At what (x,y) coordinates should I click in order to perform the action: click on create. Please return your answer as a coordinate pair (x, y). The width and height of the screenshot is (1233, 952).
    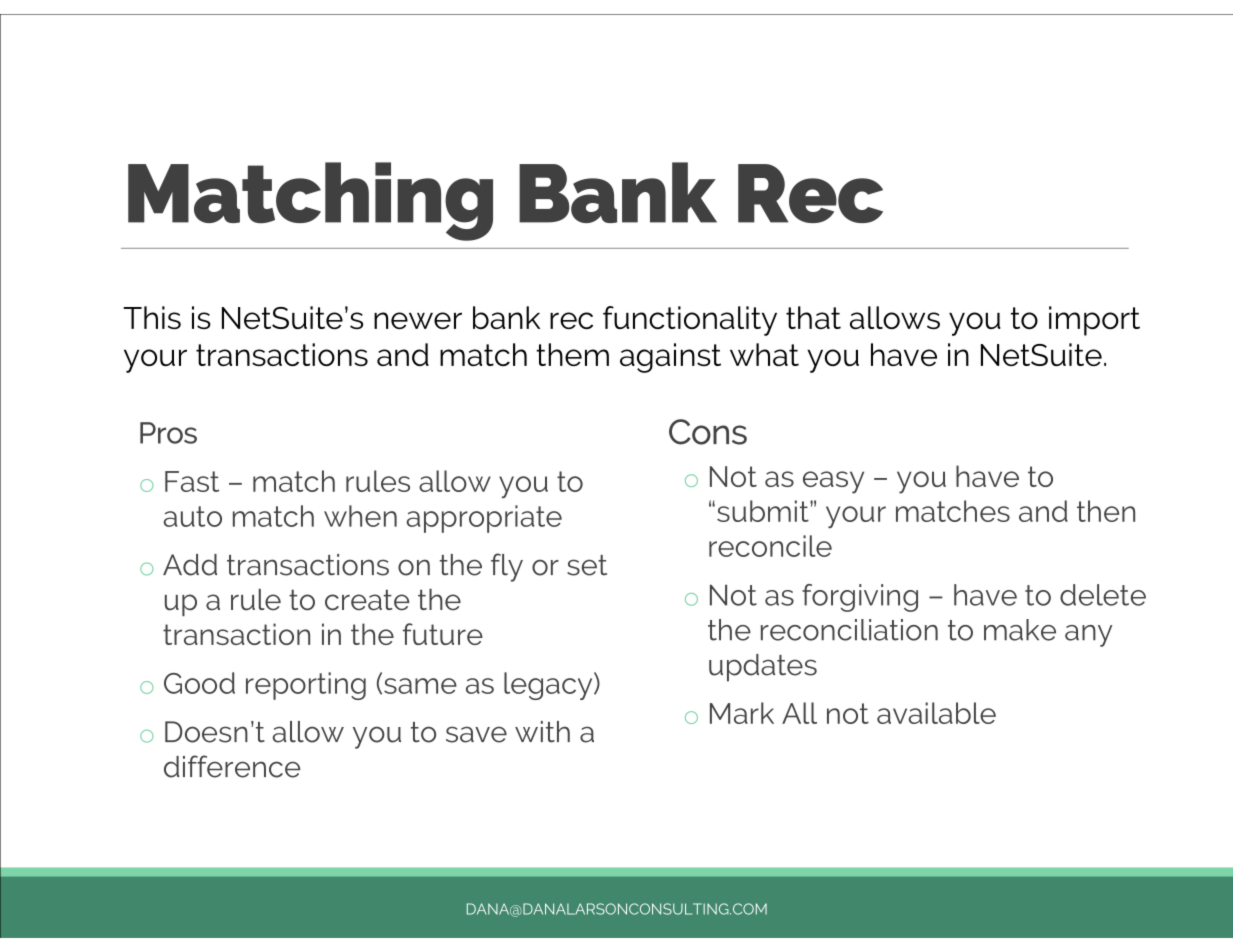
    Looking at the image, I should click on (367, 600).
